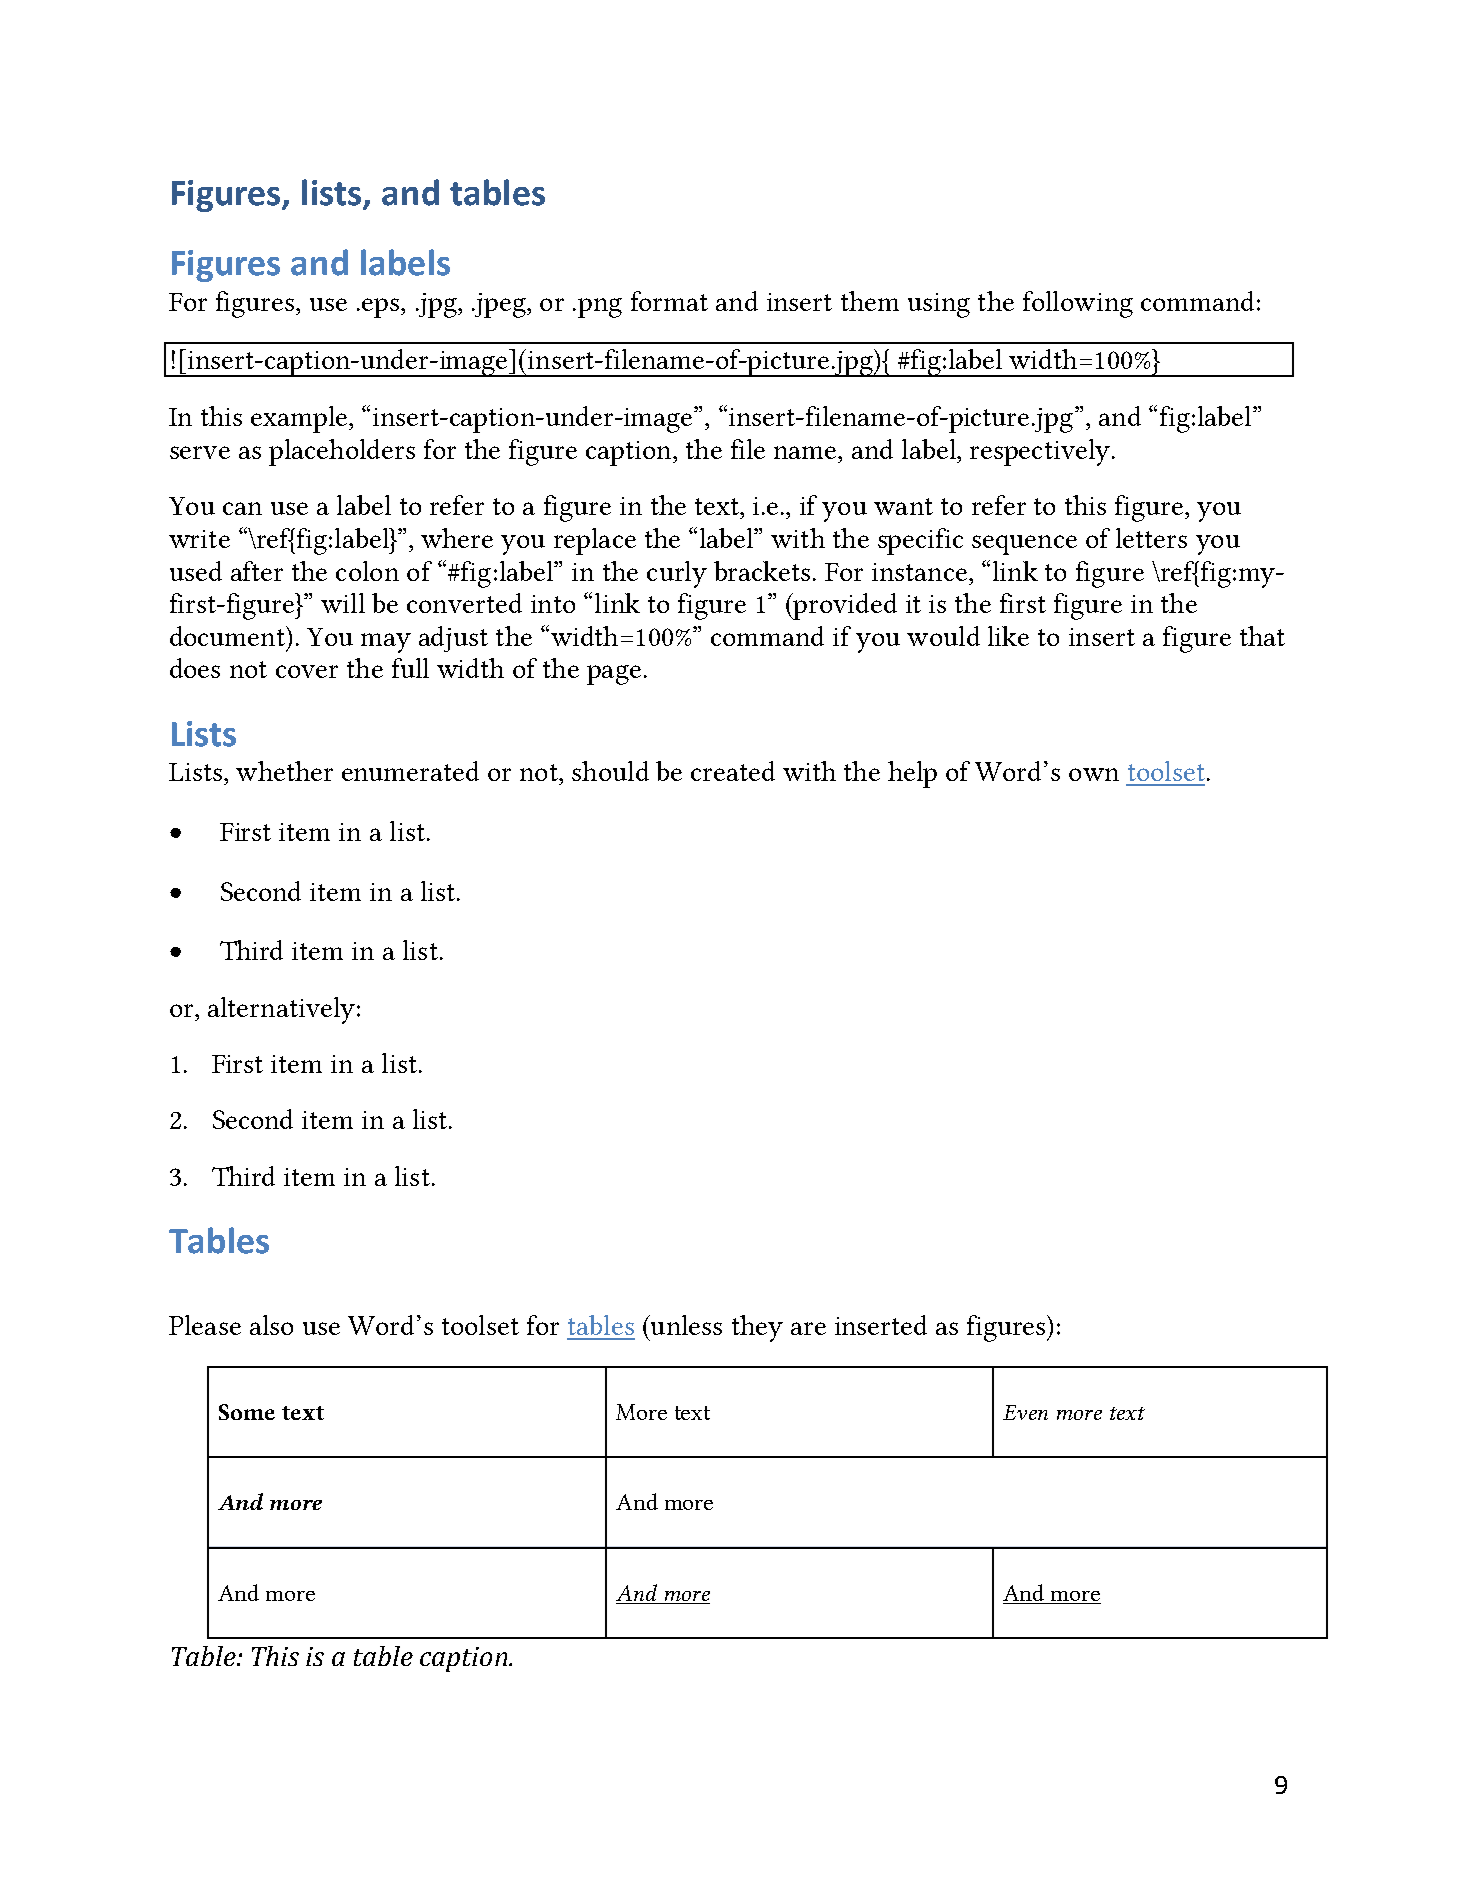  Describe the element at coordinates (307, 671) in the page. I see `cover` at that location.
